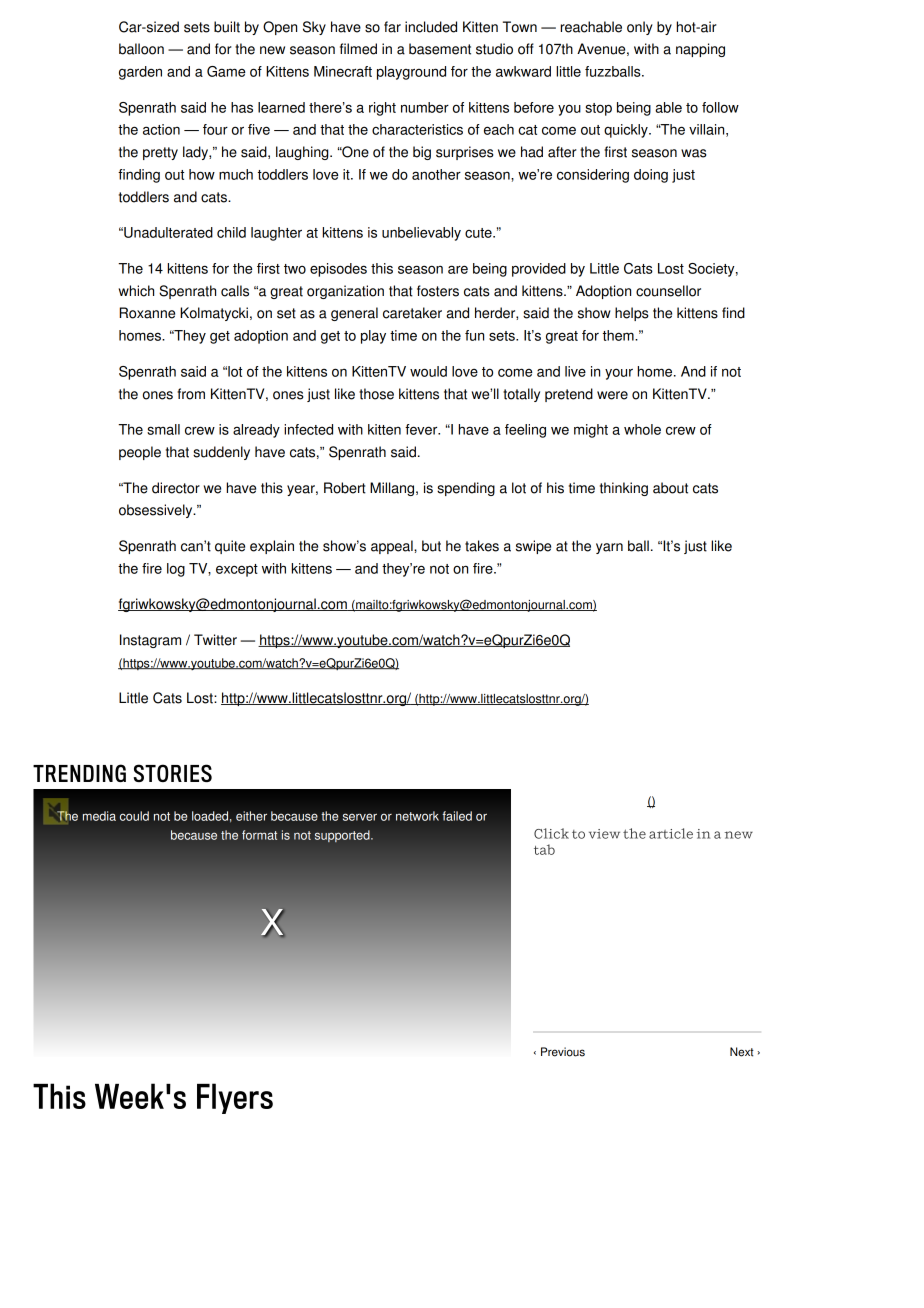 The height and width of the screenshot is (1308, 924). I want to click on garden, so click(140, 73).
